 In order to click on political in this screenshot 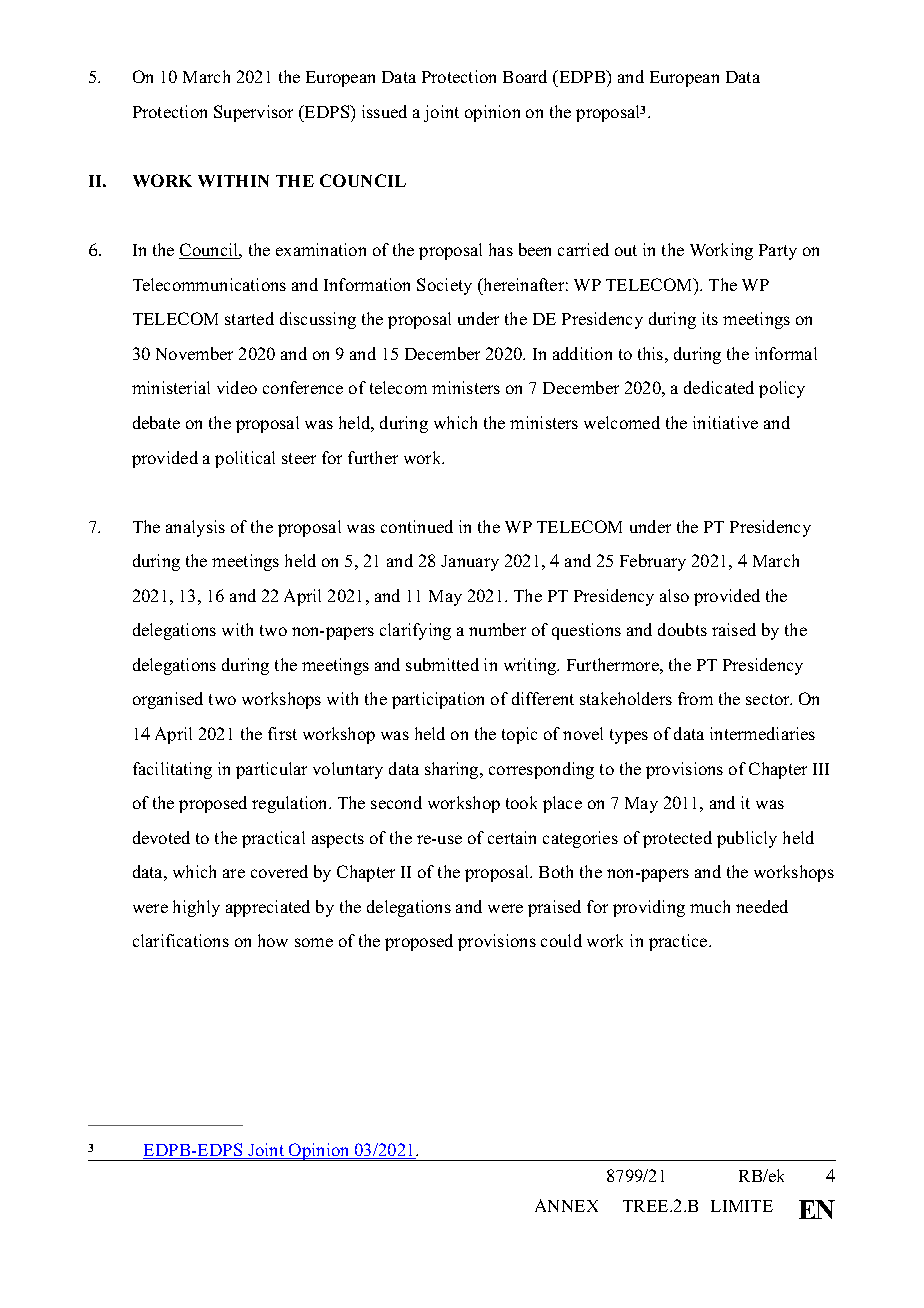, I will do `click(245, 459)`.
